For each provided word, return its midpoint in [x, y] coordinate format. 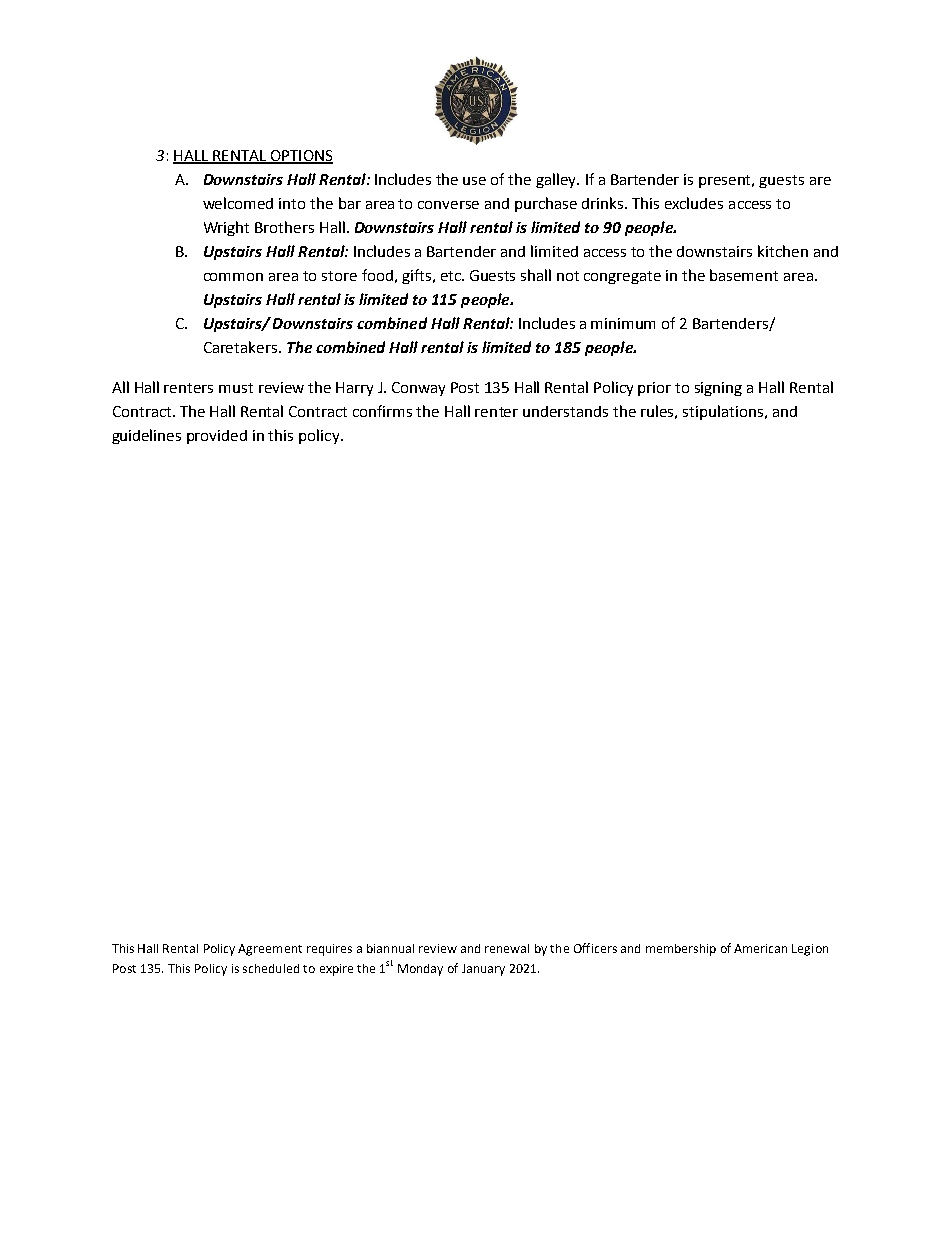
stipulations [723, 412]
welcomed [238, 203]
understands [565, 411]
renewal [507, 948]
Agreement [270, 950]
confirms [382, 411]
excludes [694, 203]
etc [452, 276]
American [760, 948]
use [474, 181]
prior [654, 389]
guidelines [146, 436]
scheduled [271, 968]
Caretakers [242, 347]
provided [217, 437]
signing [718, 389]
